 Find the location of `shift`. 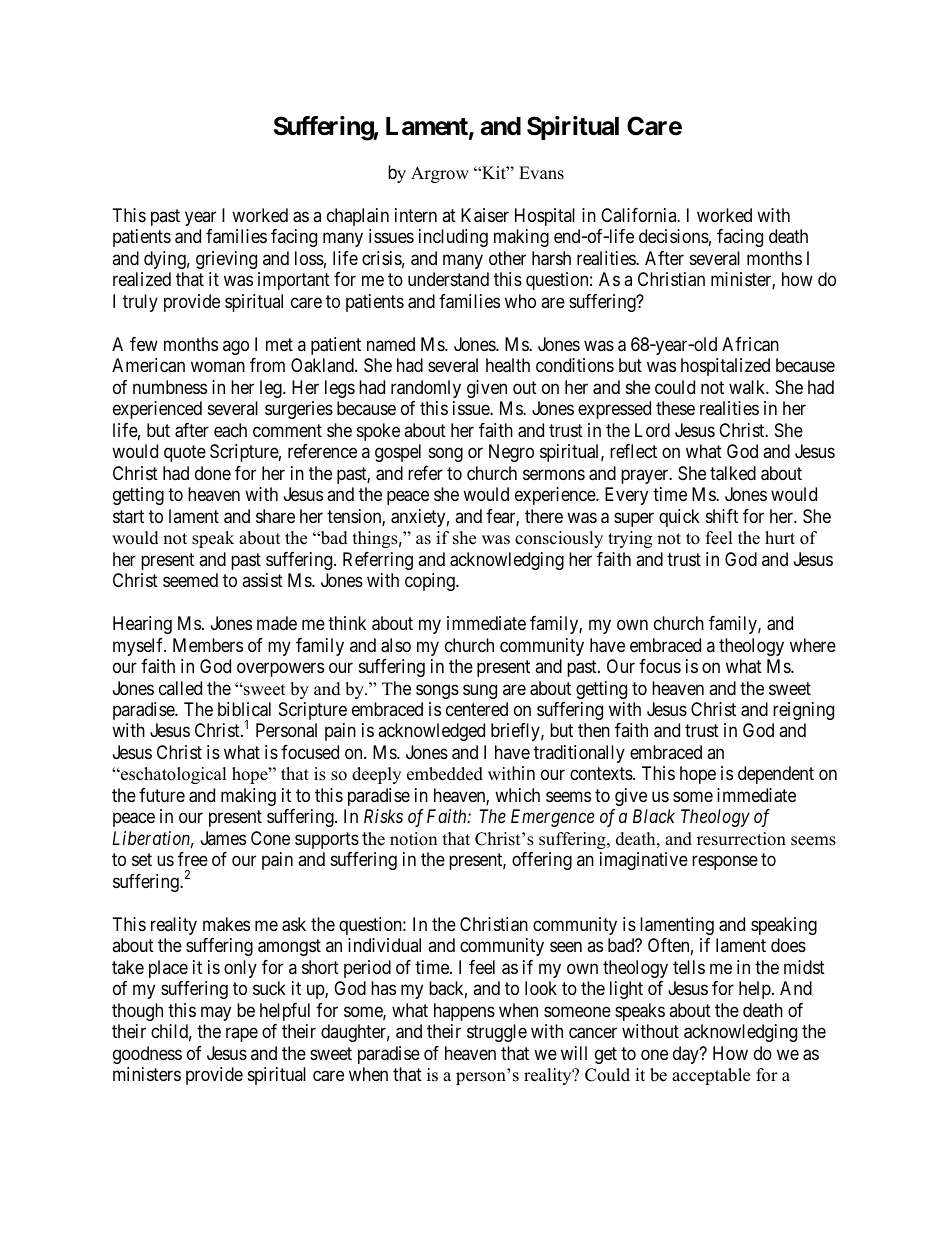

shift is located at coordinates (722, 516).
